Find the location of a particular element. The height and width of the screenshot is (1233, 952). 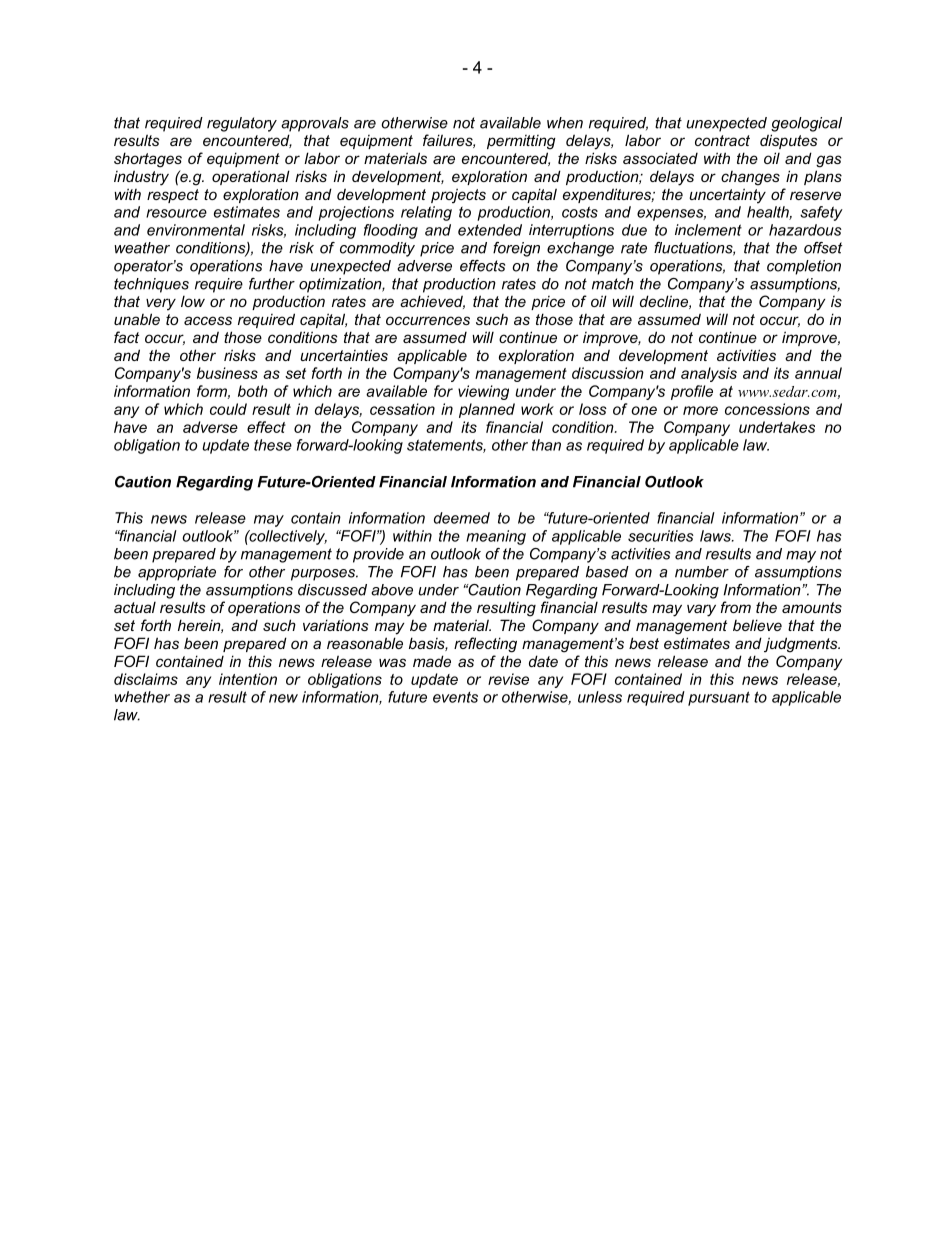

contract is located at coordinates (722, 140).
